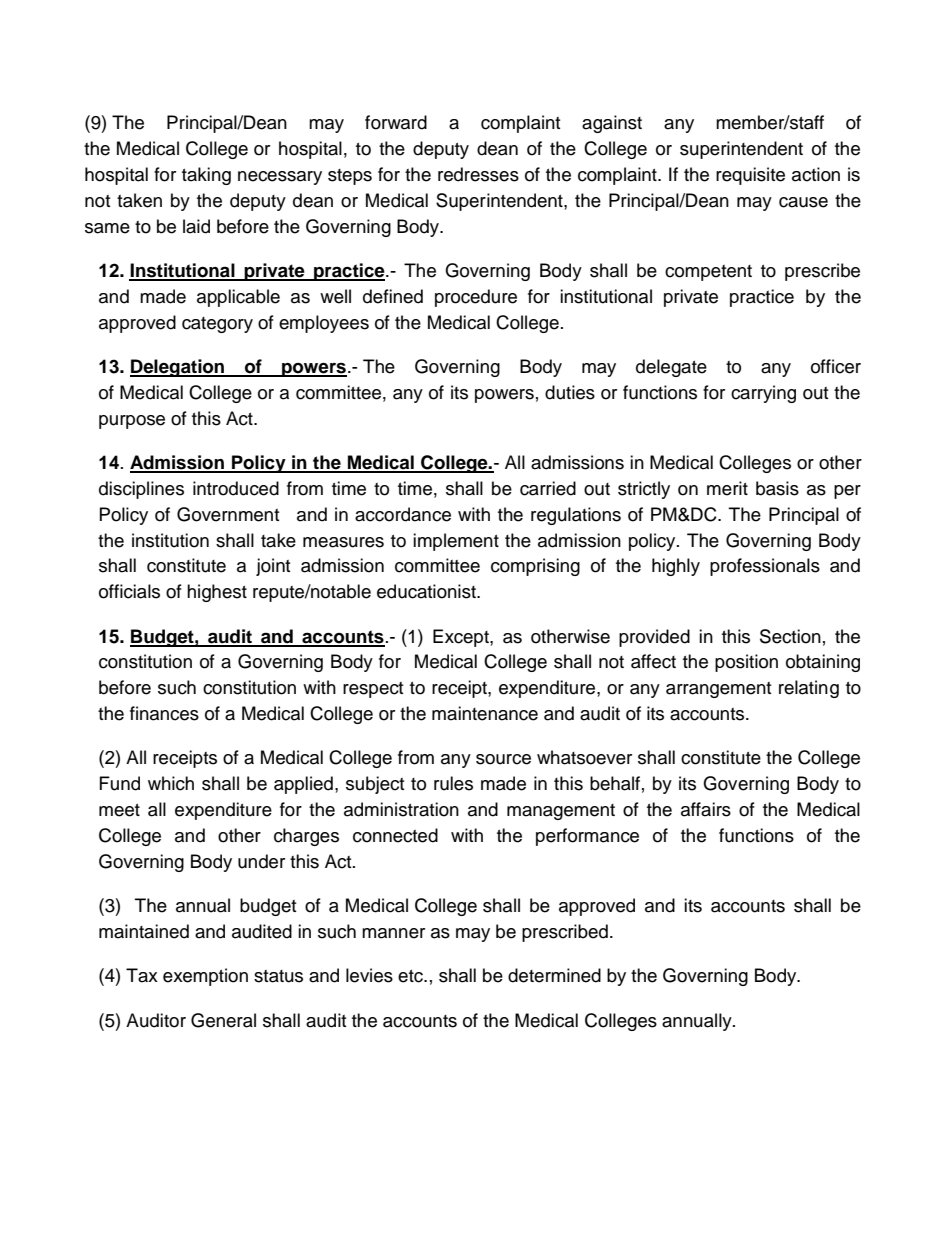 Image resolution: width=952 pixels, height=1233 pixels. What do you see at coordinates (554, 975) in the screenshot?
I see `determined` at bounding box center [554, 975].
